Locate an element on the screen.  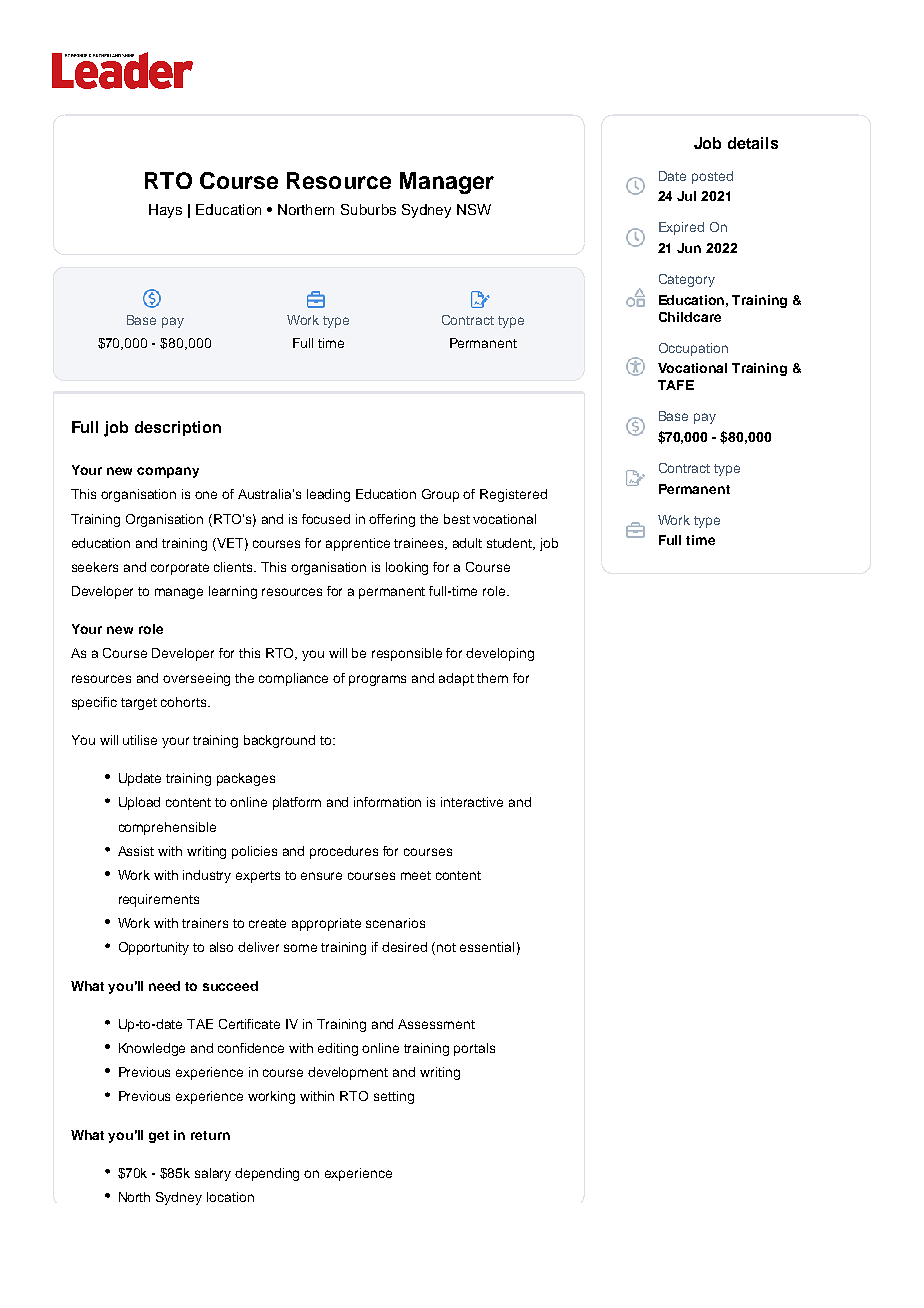
overseeing is located at coordinates (196, 679).
